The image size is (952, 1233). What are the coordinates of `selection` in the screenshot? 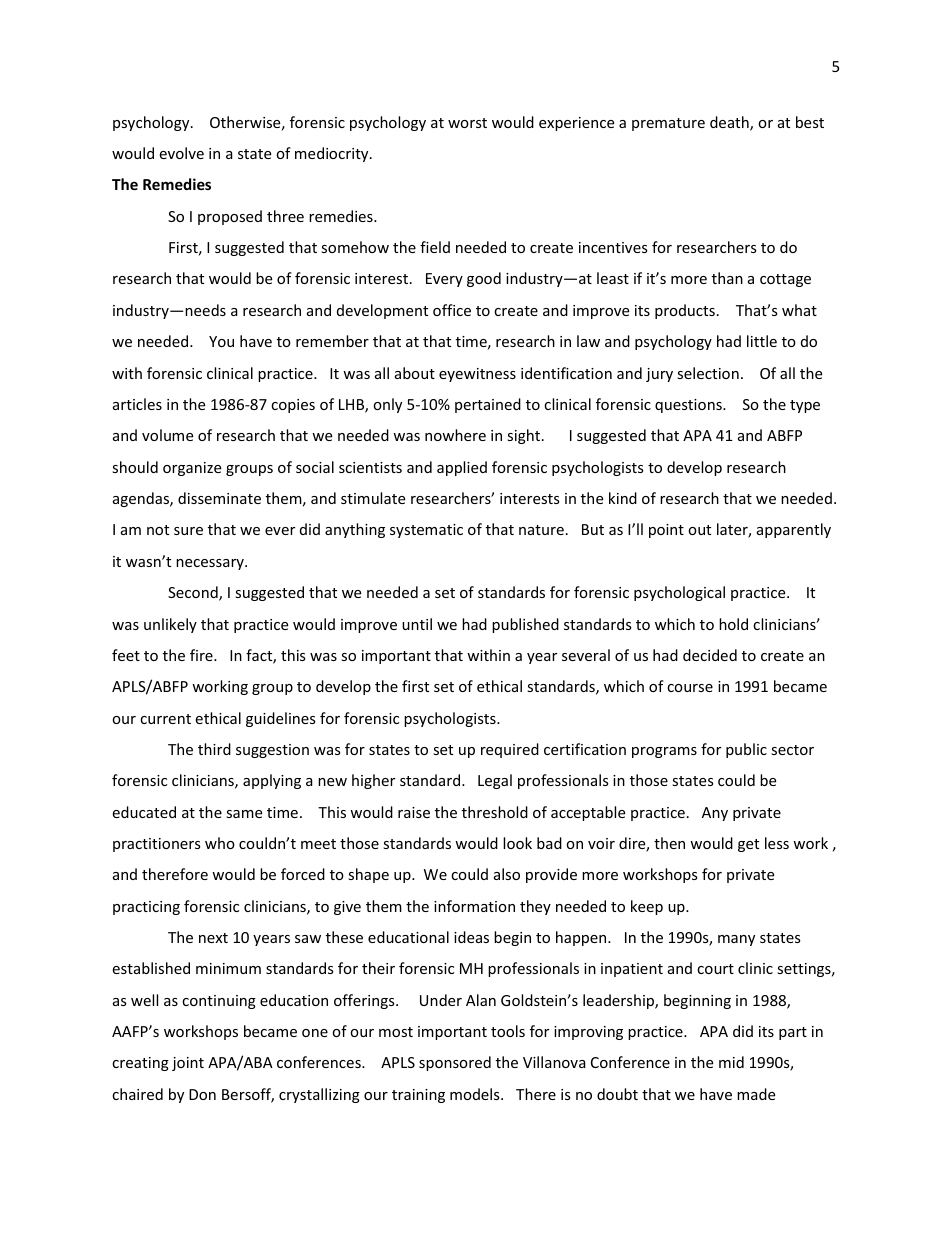 It's located at (708, 373).
